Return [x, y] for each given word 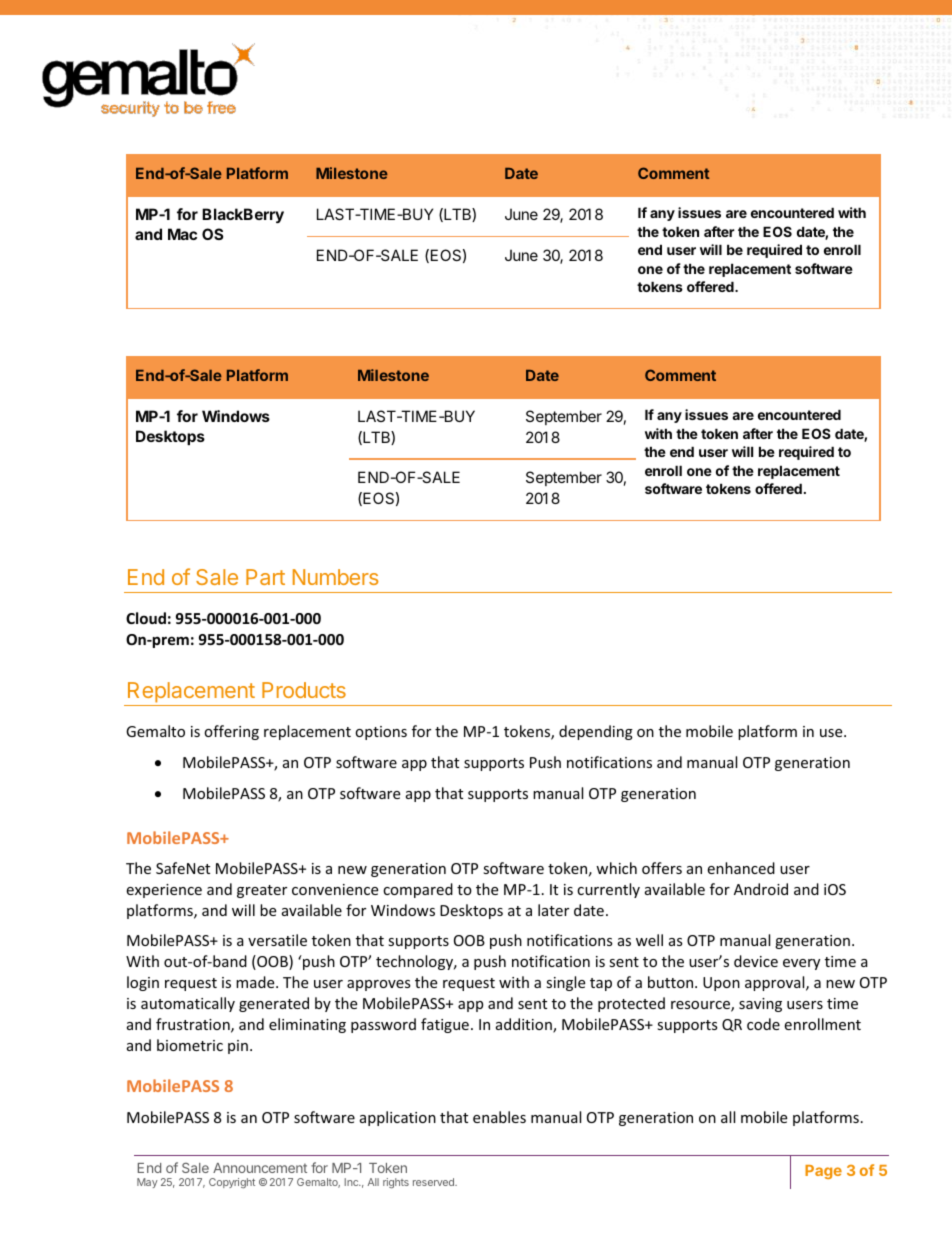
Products [304, 690]
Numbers [336, 577]
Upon [721, 984]
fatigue [445, 1025]
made [256, 982]
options [381, 733]
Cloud [146, 618]
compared [418, 890]
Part [265, 577]
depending [596, 732]
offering [231, 732]
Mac [182, 234]
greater [262, 891]
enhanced [741, 868]
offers [662, 868]
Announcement [260, 1168]
